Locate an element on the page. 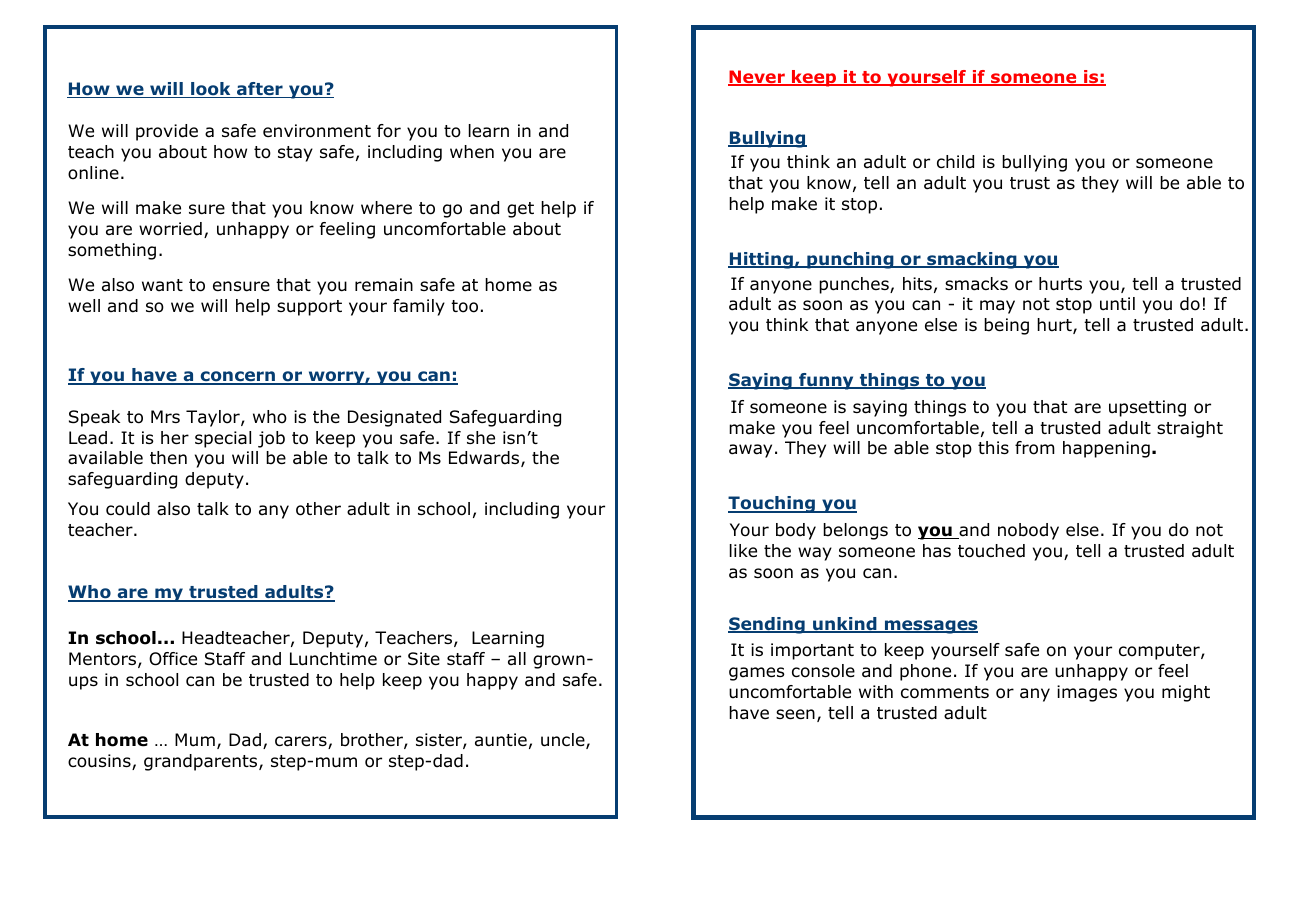  look is located at coordinates (211, 90).
